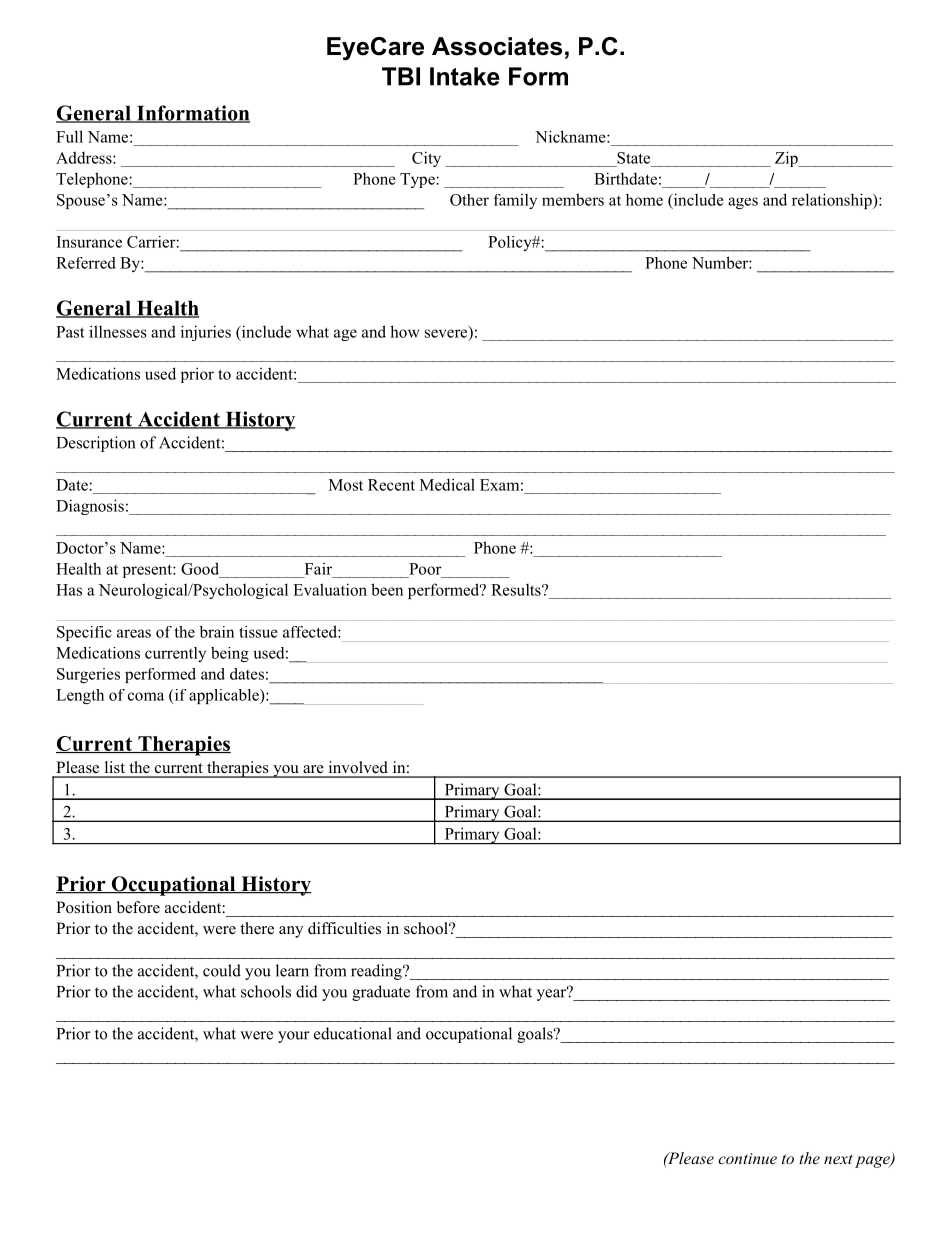 This screenshot has width=952, height=1233. What do you see at coordinates (206, 333) in the screenshot?
I see `injuries` at bounding box center [206, 333].
